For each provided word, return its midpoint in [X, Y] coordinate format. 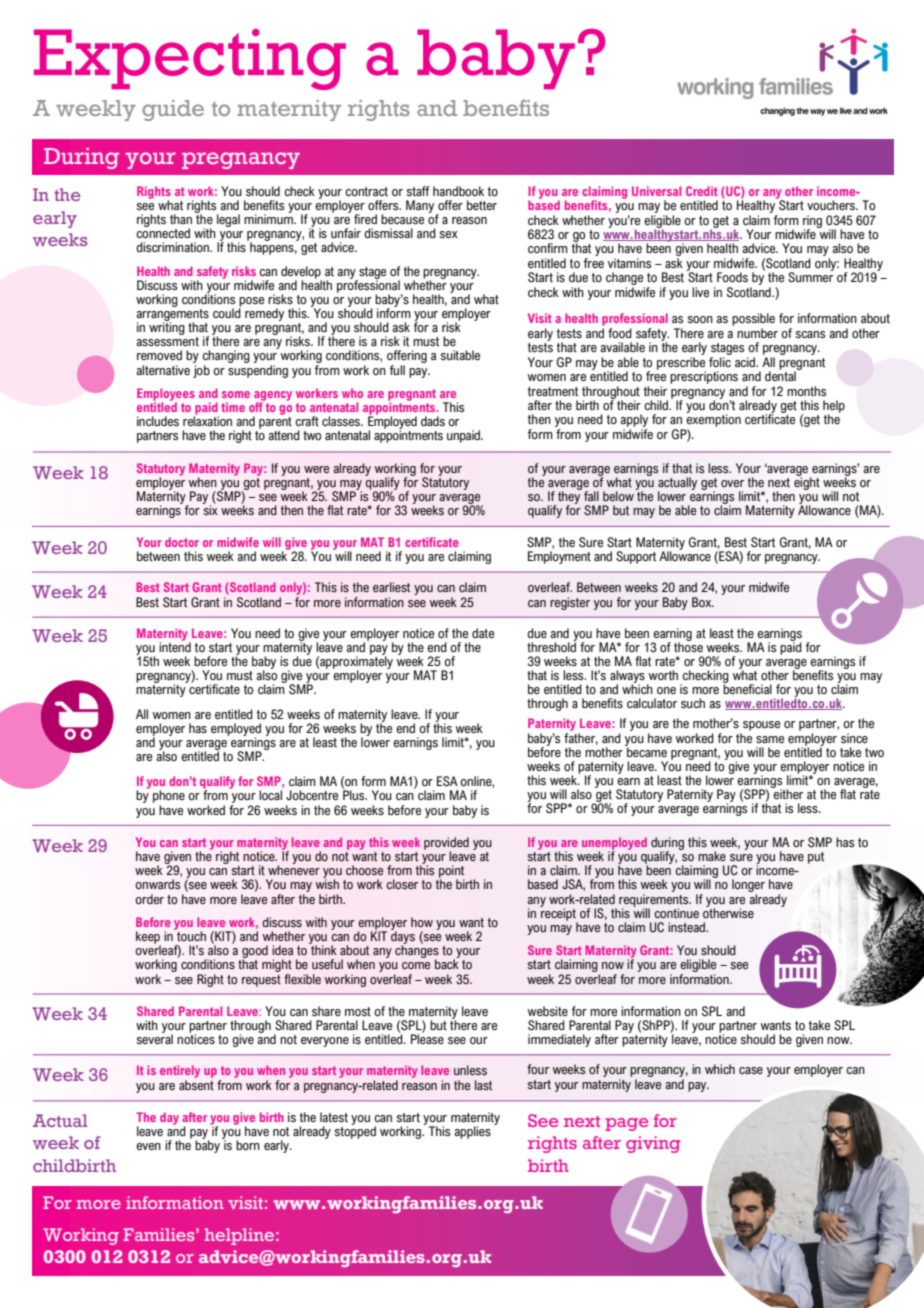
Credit [702, 191]
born [248, 1145]
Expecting [190, 59]
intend [175, 646]
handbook [458, 191]
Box [703, 602]
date [483, 633]
